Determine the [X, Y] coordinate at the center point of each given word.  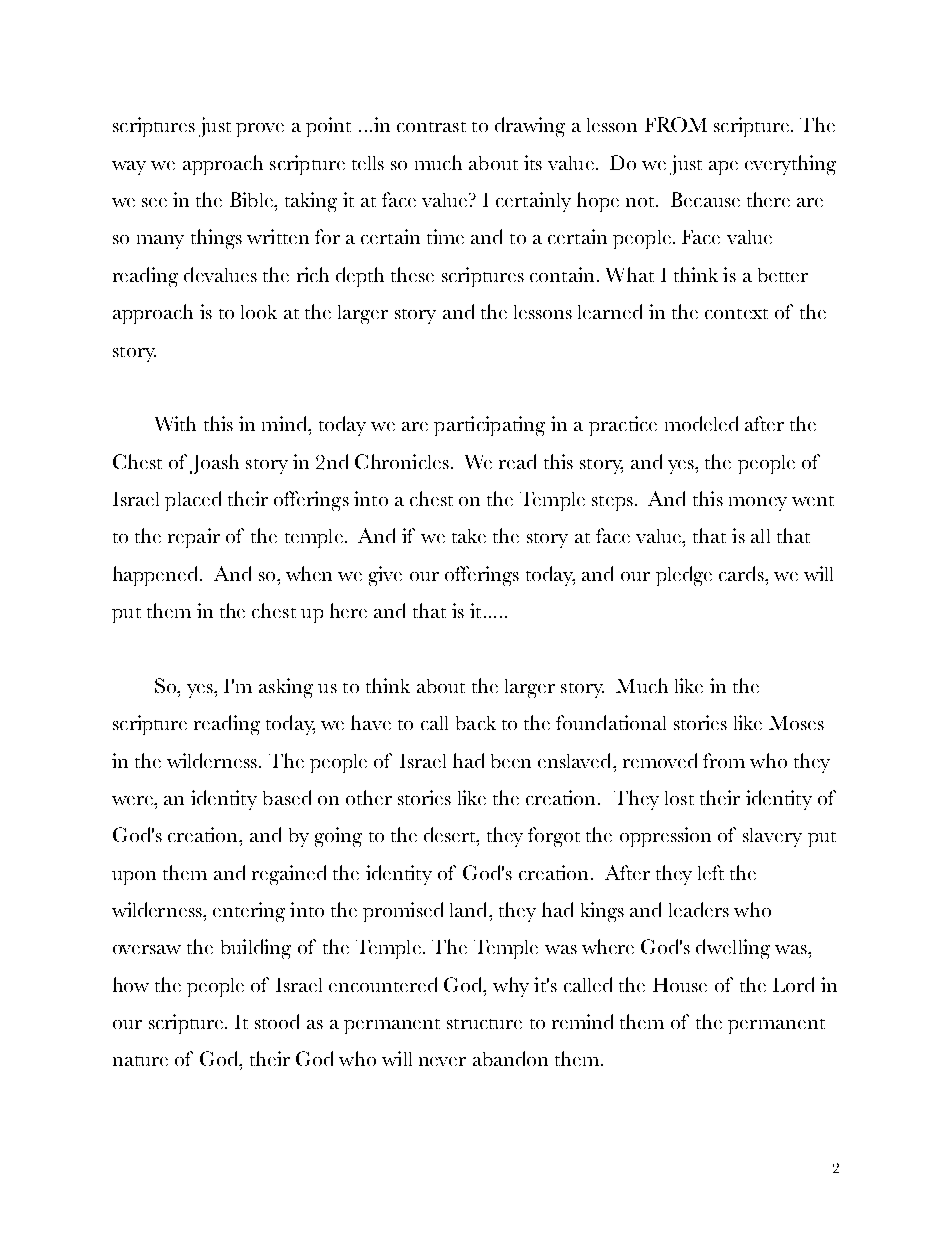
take [469, 536]
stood [277, 1021]
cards [742, 573]
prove [260, 130]
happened [157, 576]
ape [723, 168]
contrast [431, 127]
